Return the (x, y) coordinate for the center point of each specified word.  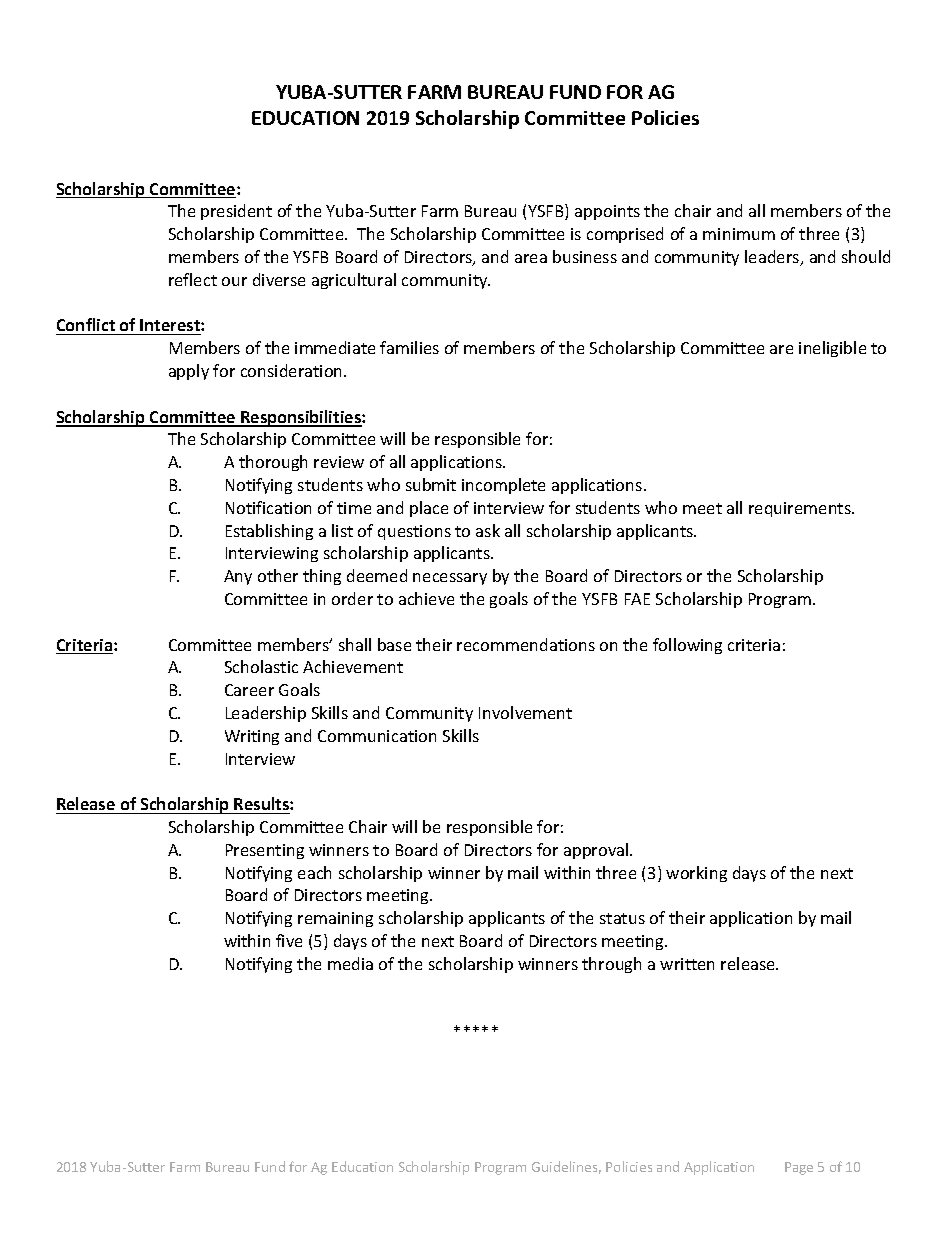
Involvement (525, 712)
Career (249, 690)
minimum (739, 234)
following (687, 646)
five (289, 940)
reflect (193, 279)
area (531, 258)
